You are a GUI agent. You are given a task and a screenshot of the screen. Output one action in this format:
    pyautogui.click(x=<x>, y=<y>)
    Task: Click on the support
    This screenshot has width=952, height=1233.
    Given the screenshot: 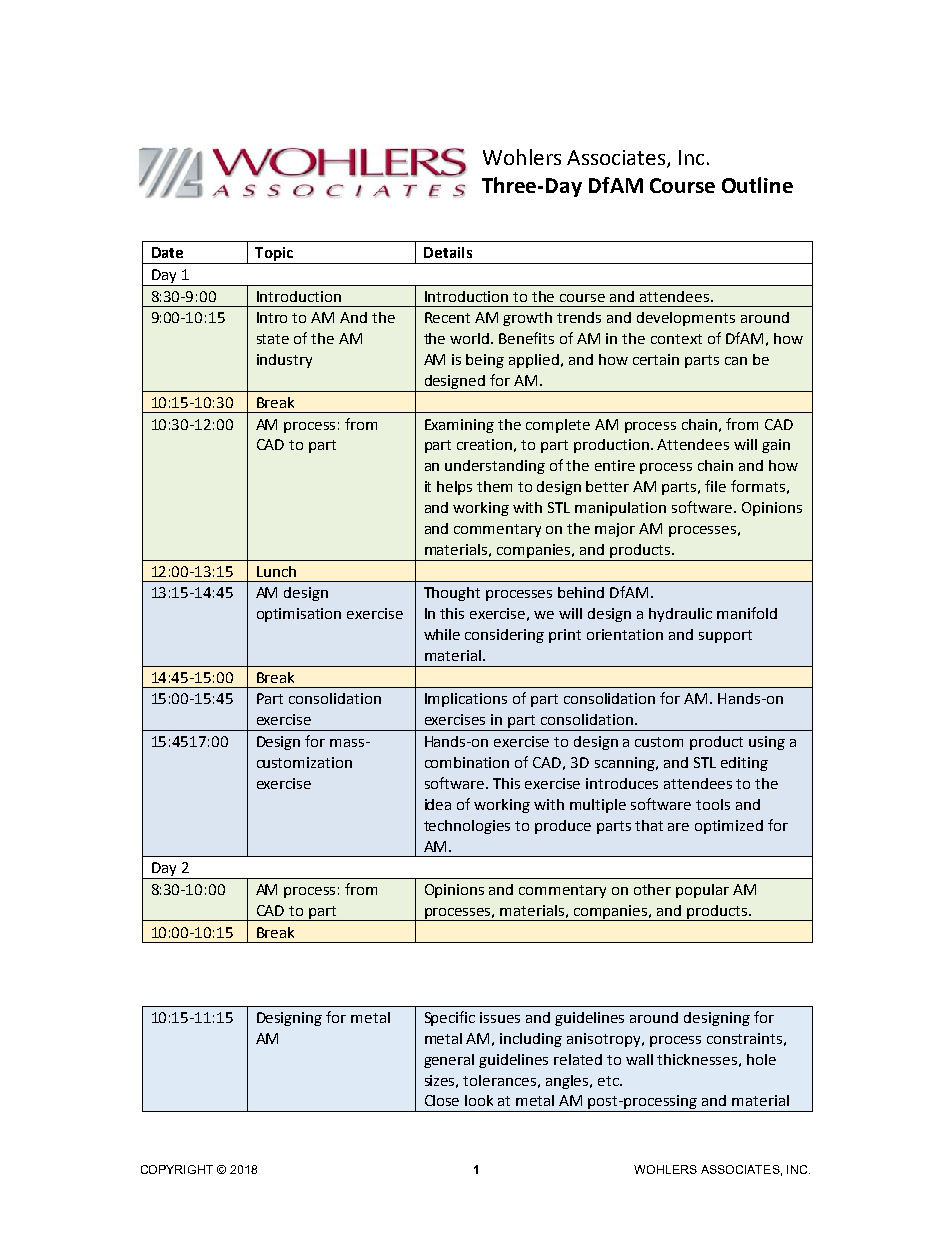 What is the action you would take?
    pyautogui.click(x=725, y=636)
